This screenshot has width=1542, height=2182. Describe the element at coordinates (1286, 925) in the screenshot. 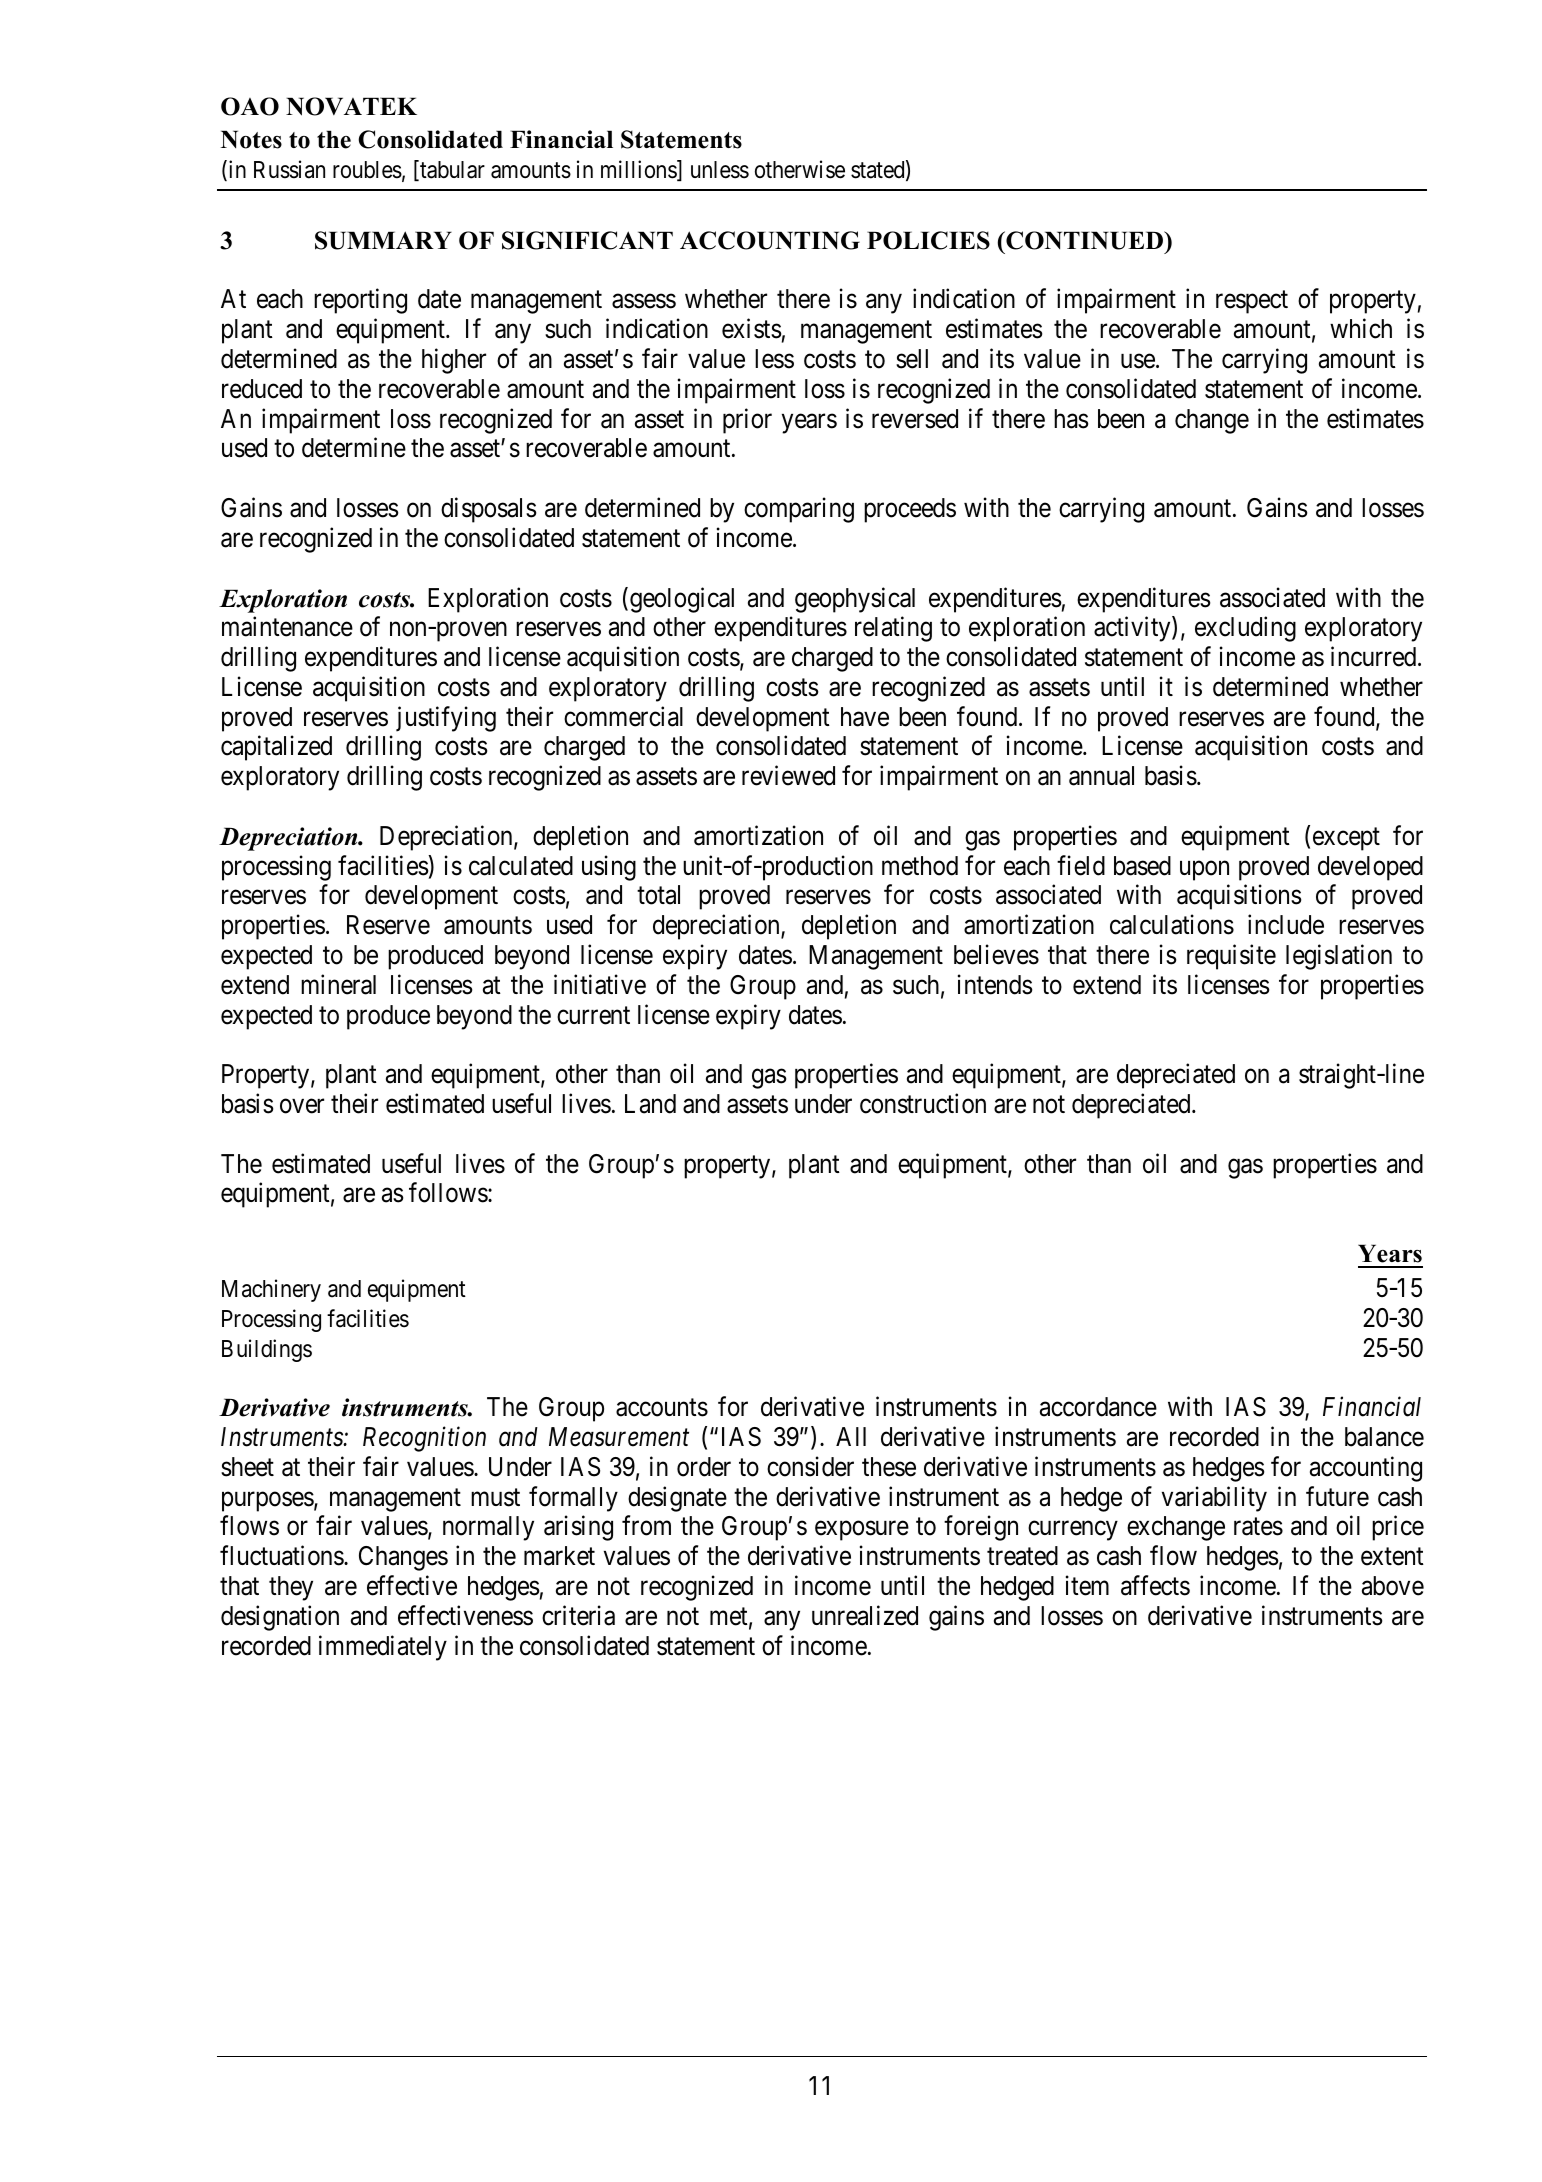

I see `include` at that location.
